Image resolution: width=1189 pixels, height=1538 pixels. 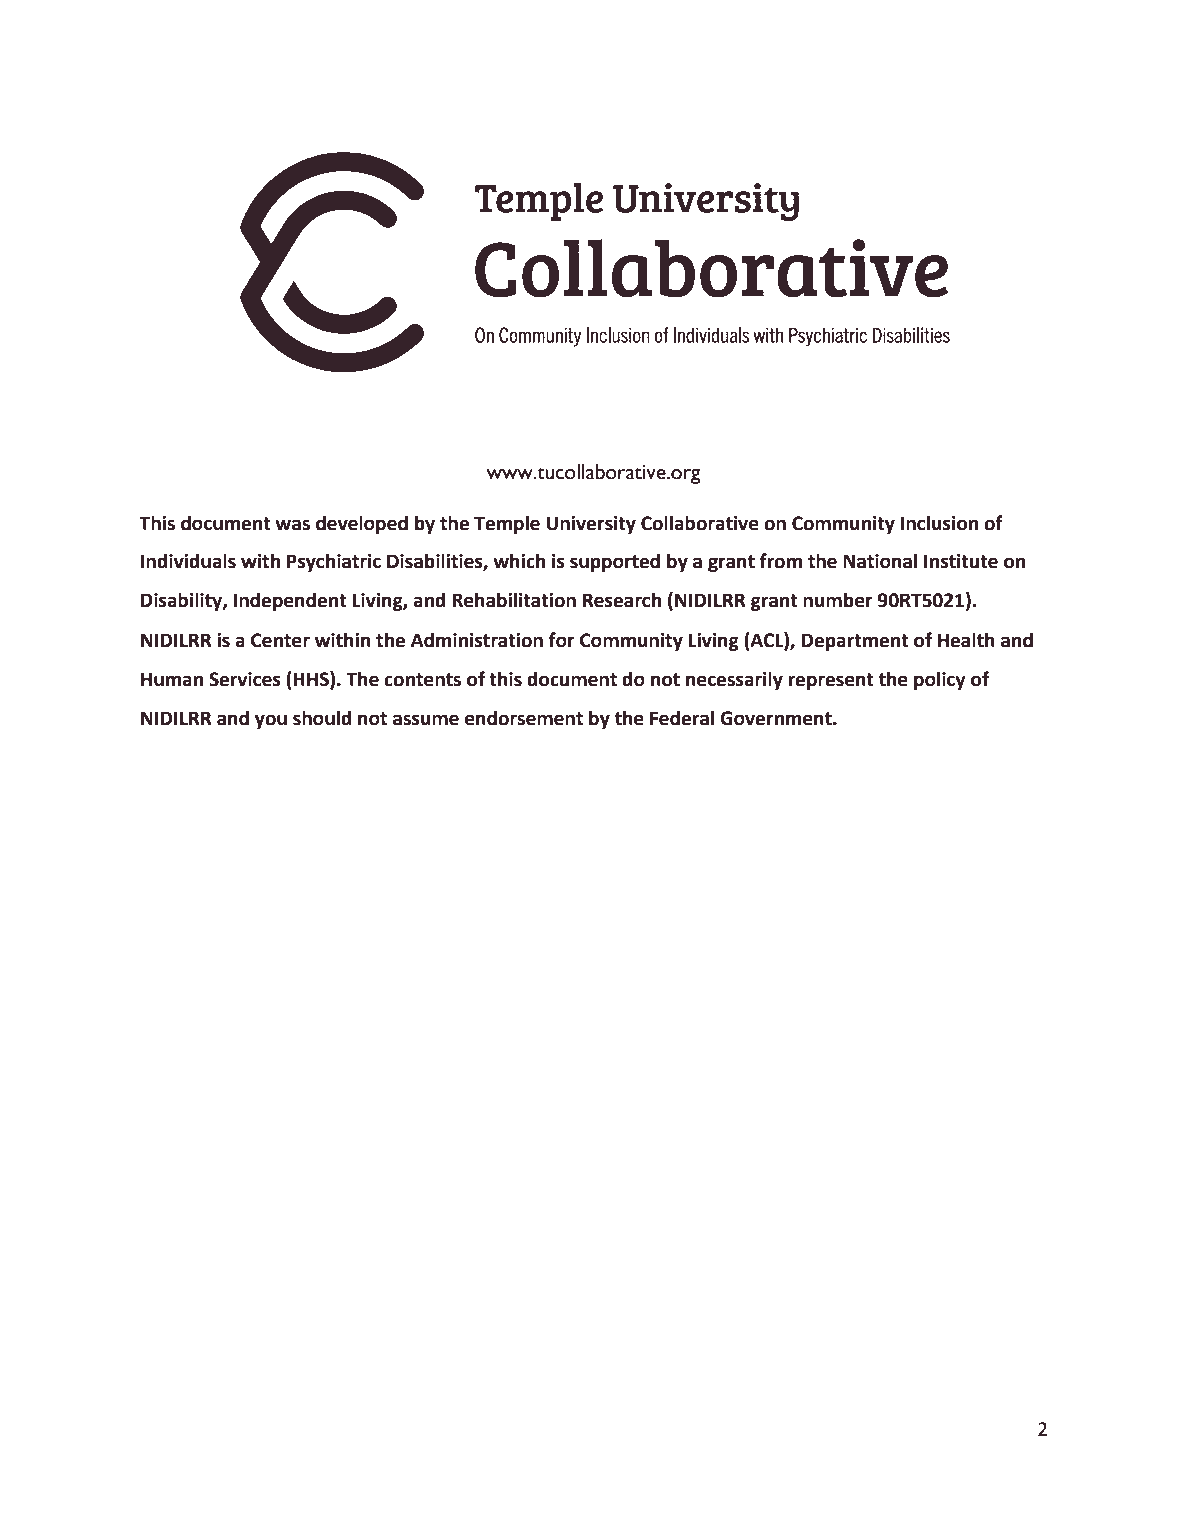 What do you see at coordinates (280, 640) in the image?
I see `Center` at bounding box center [280, 640].
